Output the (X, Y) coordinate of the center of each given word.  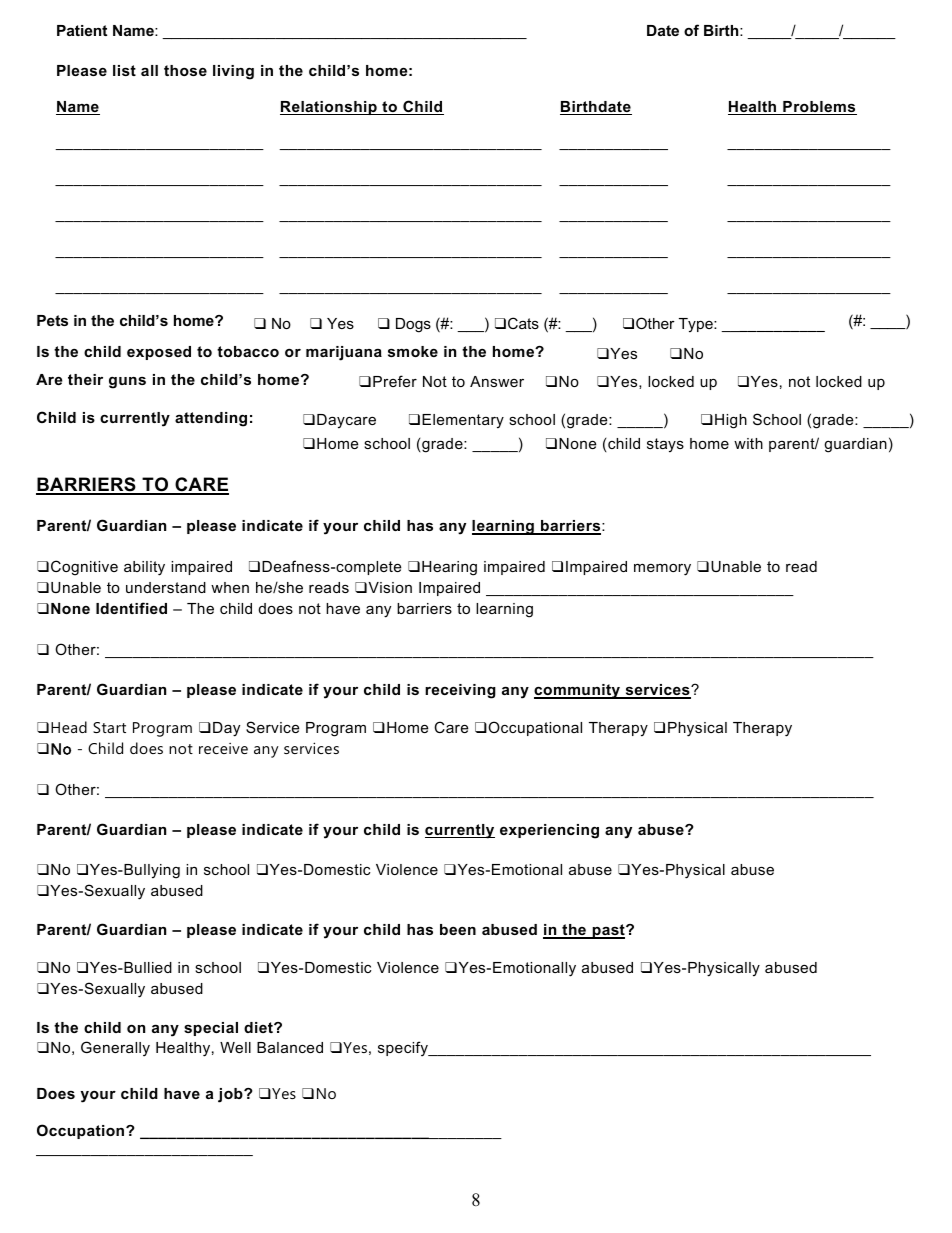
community (578, 691)
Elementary (463, 421)
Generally (115, 1049)
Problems (819, 108)
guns (127, 383)
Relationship (329, 108)
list (124, 70)
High (731, 421)
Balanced (290, 1047)
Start (109, 727)
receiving (460, 691)
